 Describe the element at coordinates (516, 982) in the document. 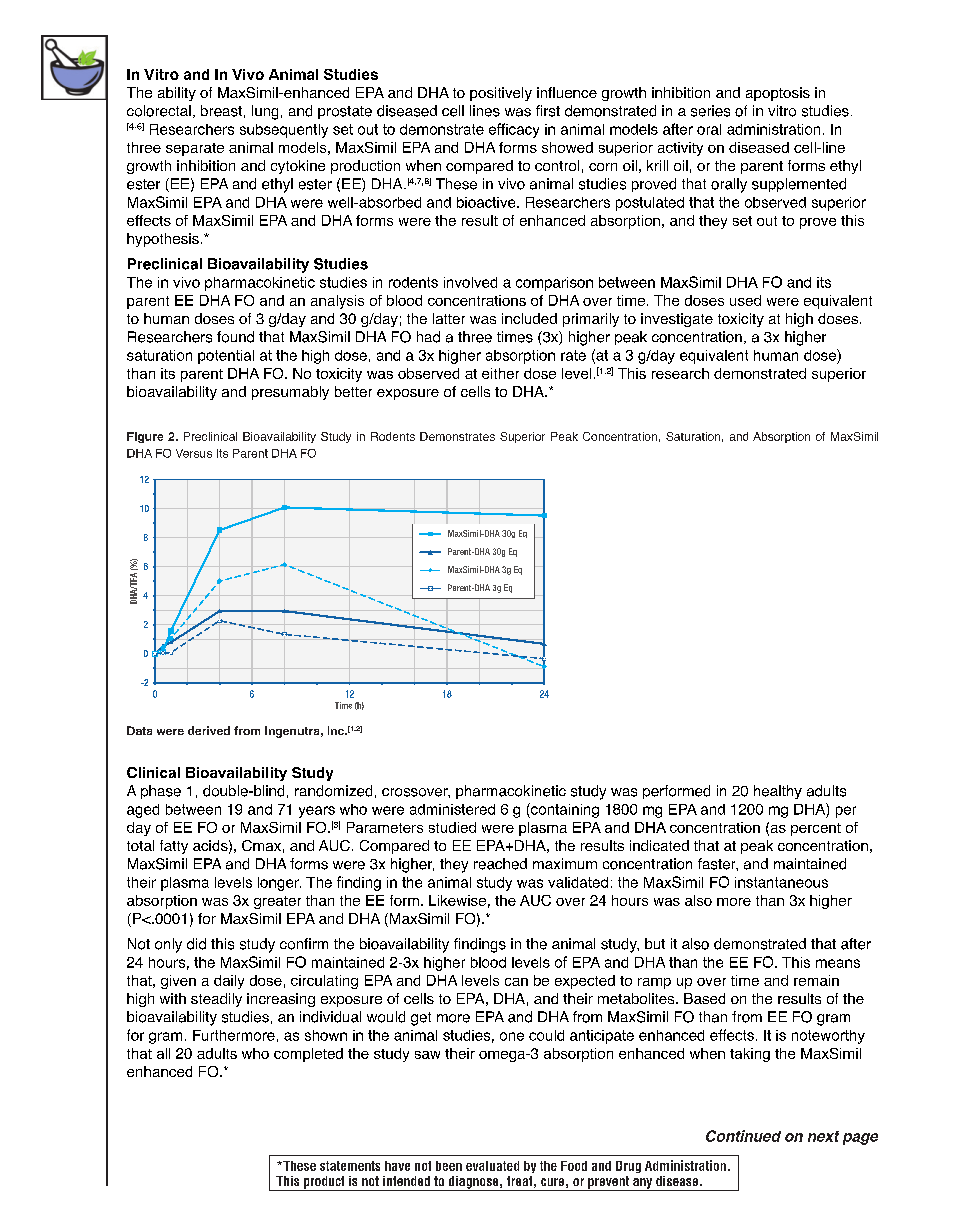

I see `can` at that location.
